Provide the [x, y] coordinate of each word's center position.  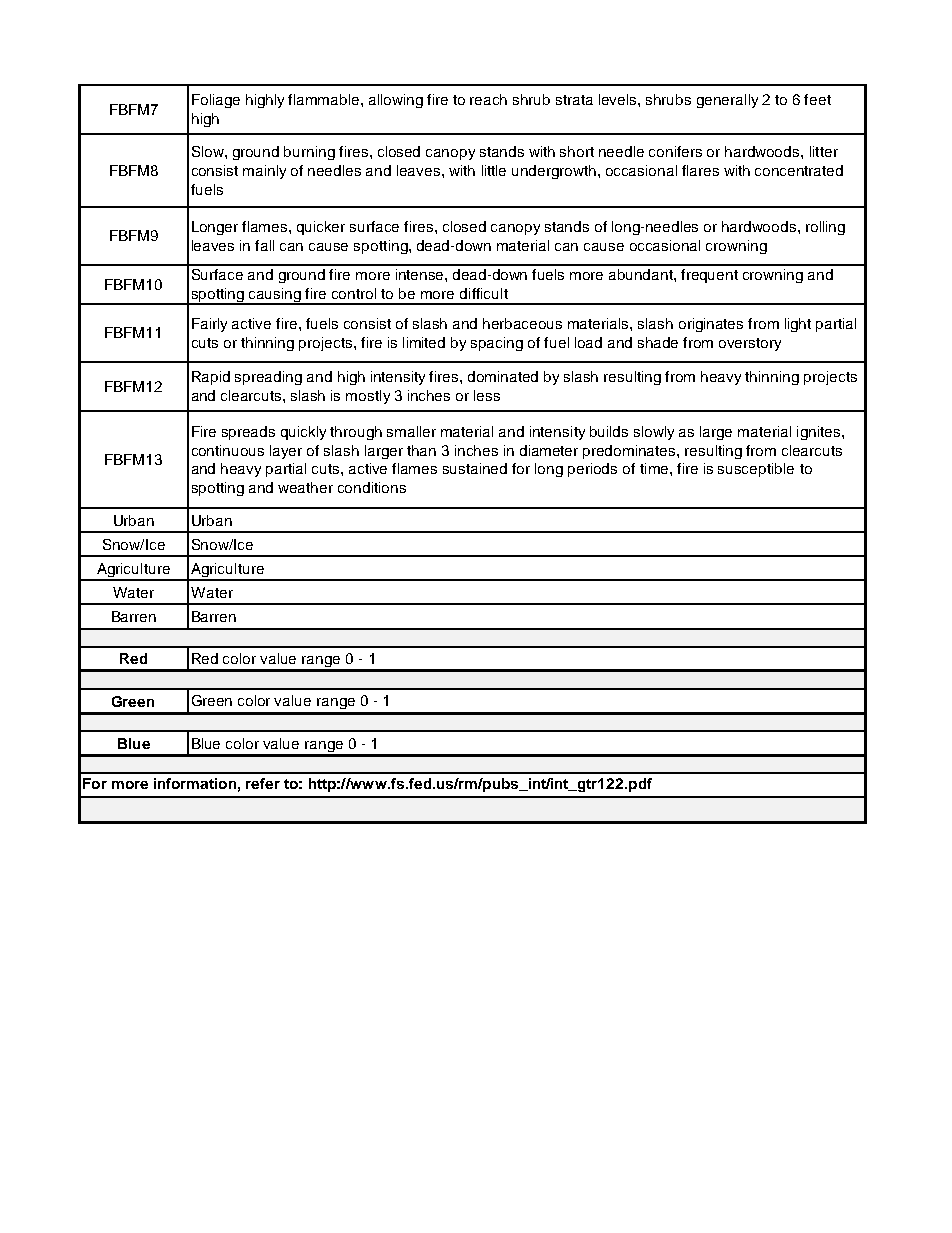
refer [263, 783]
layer [286, 452]
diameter [549, 450]
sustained [475, 468]
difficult [484, 293]
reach [488, 99]
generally [727, 101]
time [655, 468]
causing [275, 296]
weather [305, 487]
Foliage [216, 101]
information [195, 783]
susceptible [756, 470]
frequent [709, 276]
